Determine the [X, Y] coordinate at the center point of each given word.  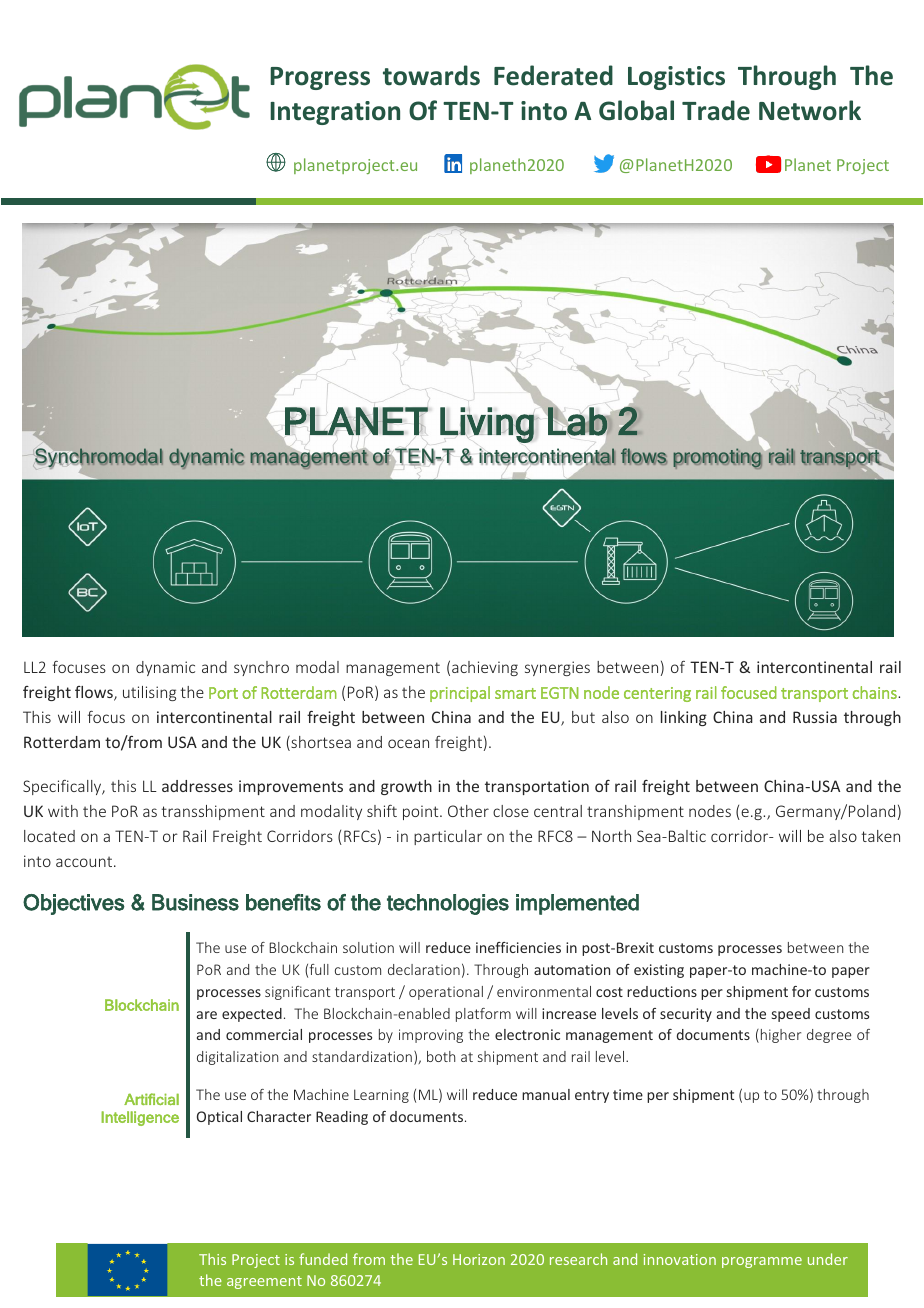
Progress [320, 78]
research [578, 1259]
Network [810, 110]
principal [460, 694]
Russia [815, 717]
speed [791, 1015]
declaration [424, 969]
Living [488, 425]
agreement [264, 1282]
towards [431, 75]
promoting [717, 458]
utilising [149, 693]
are [207, 1015]
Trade [716, 110]
